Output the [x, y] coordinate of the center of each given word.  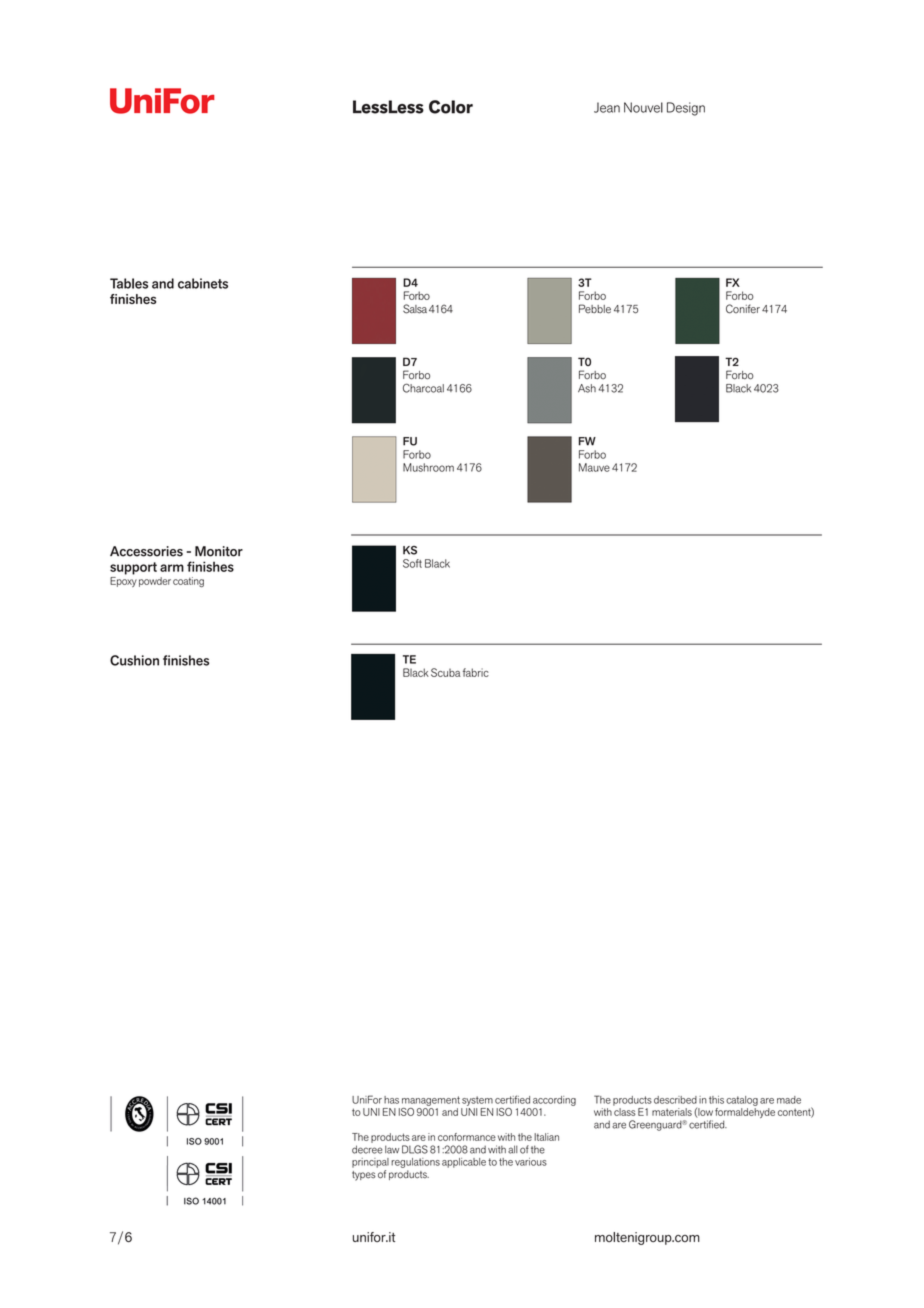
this [716, 1100]
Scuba [446, 672]
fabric [476, 672]
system [477, 1101]
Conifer [743, 309]
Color [451, 107]
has [391, 1100]
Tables [129, 283]
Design [686, 109]
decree [367, 1149]
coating [188, 582]
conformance [467, 1137]
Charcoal [423, 388]
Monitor [219, 551]
